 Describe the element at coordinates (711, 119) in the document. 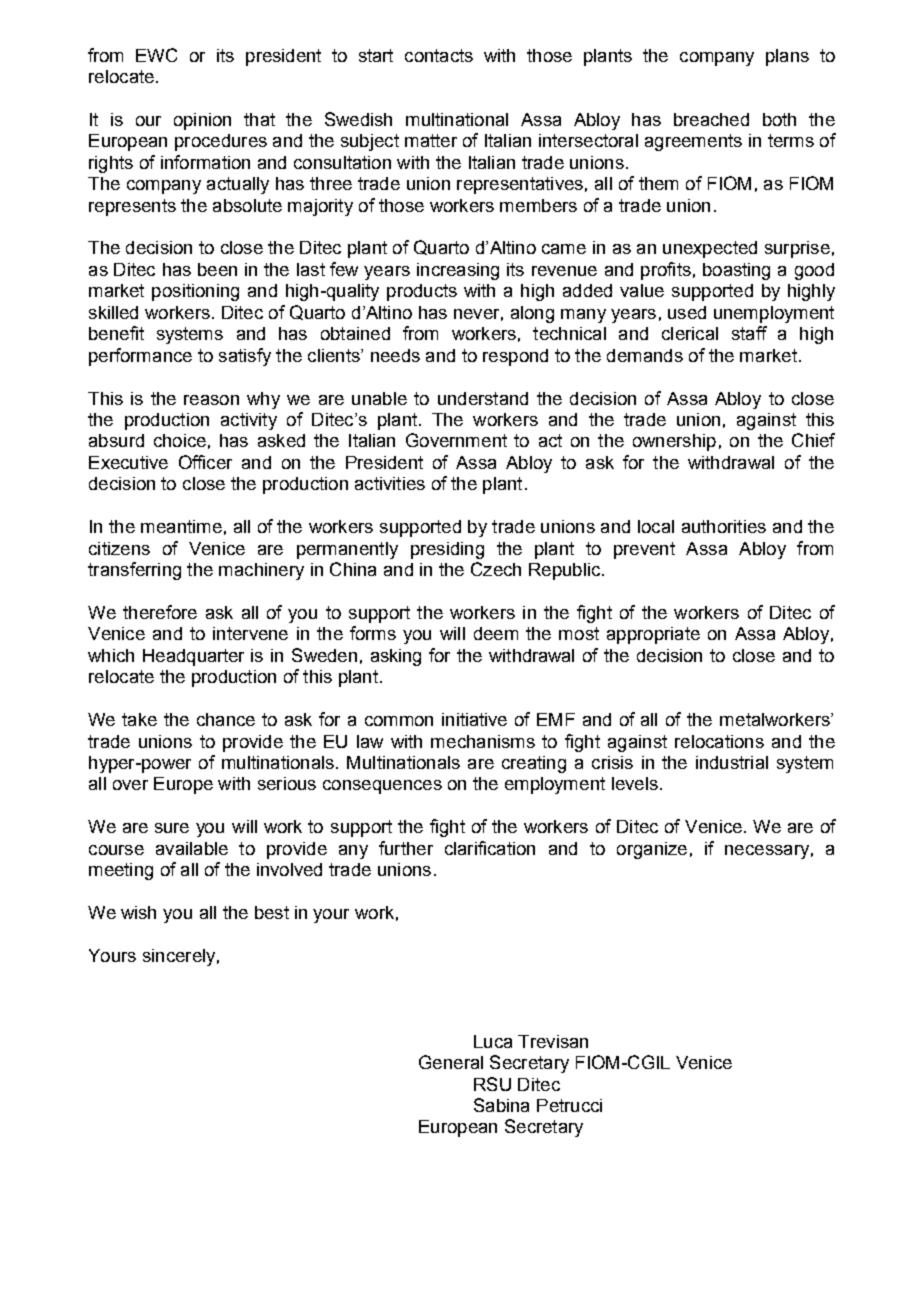

I see `breached` at that location.
